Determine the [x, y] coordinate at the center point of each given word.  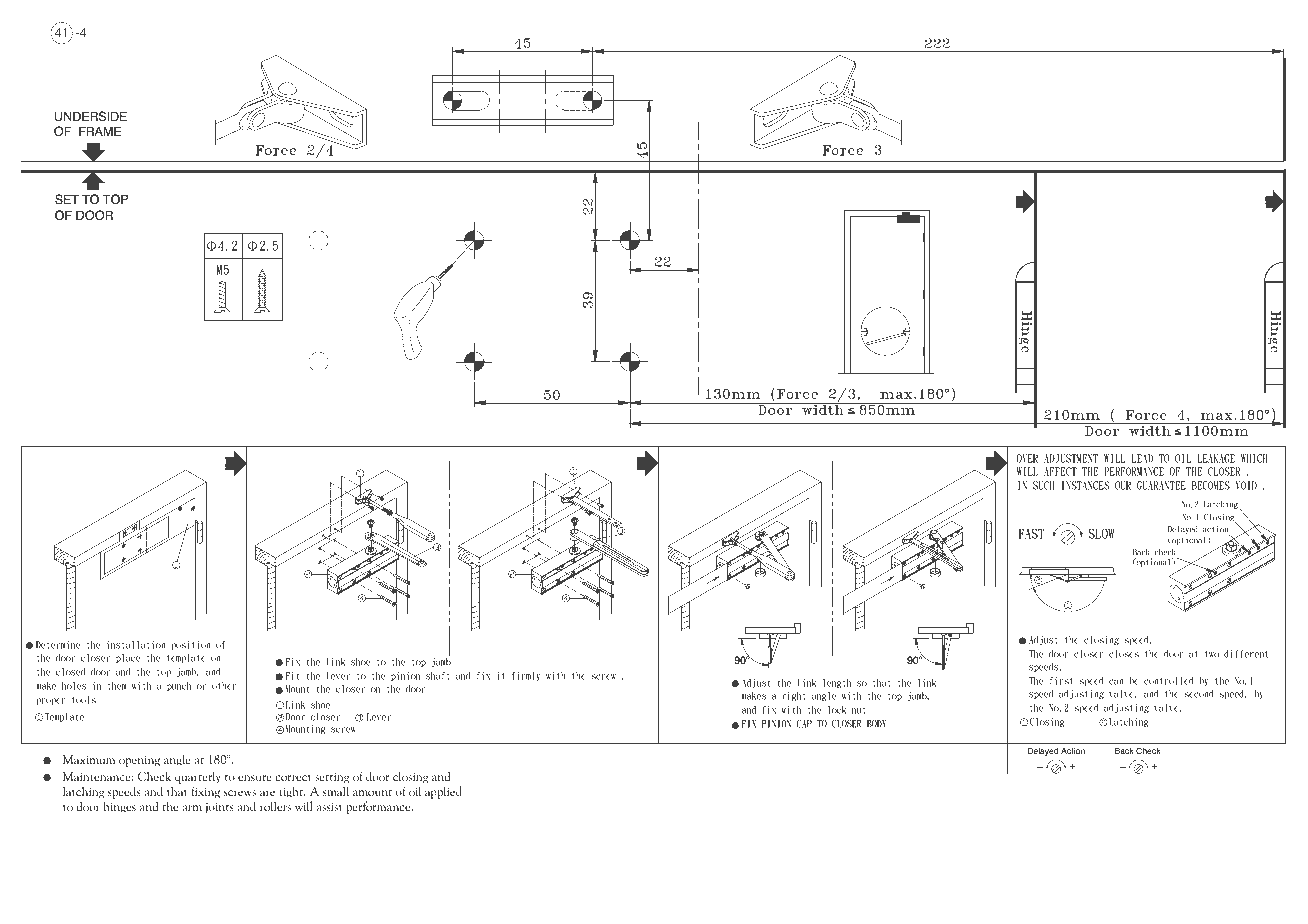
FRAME [100, 131]
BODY [876, 724]
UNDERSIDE [90, 116]
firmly [526, 676]
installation [136, 645]
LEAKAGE [1216, 458]
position [191, 645]
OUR [1123, 485]
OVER [1027, 458]
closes [1124, 654]
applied [443, 792]
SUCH [1043, 485]
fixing [205, 792]
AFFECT [1060, 471]
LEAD [1142, 458]
